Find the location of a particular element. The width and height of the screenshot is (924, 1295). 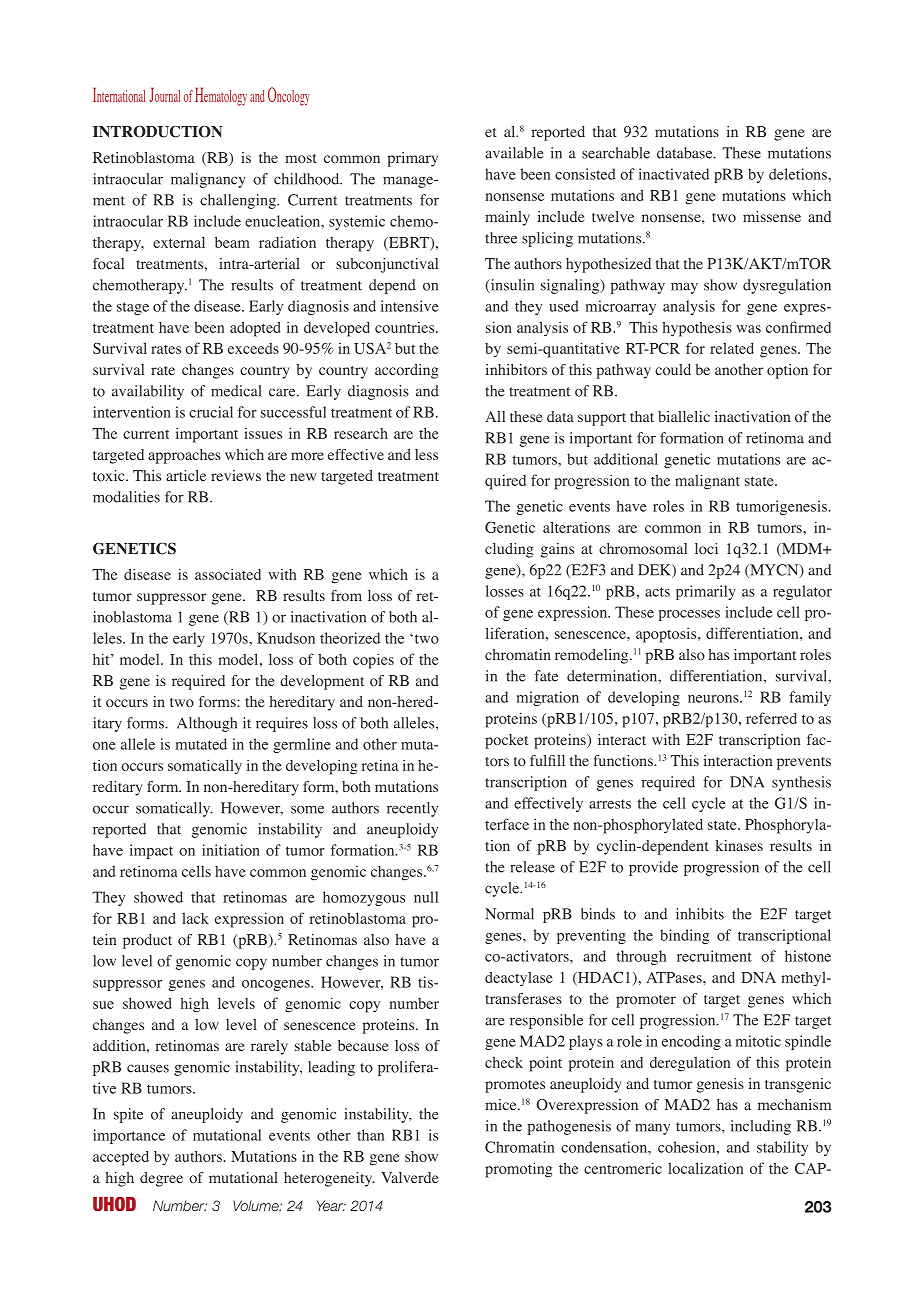

malignancy is located at coordinates (208, 180).
